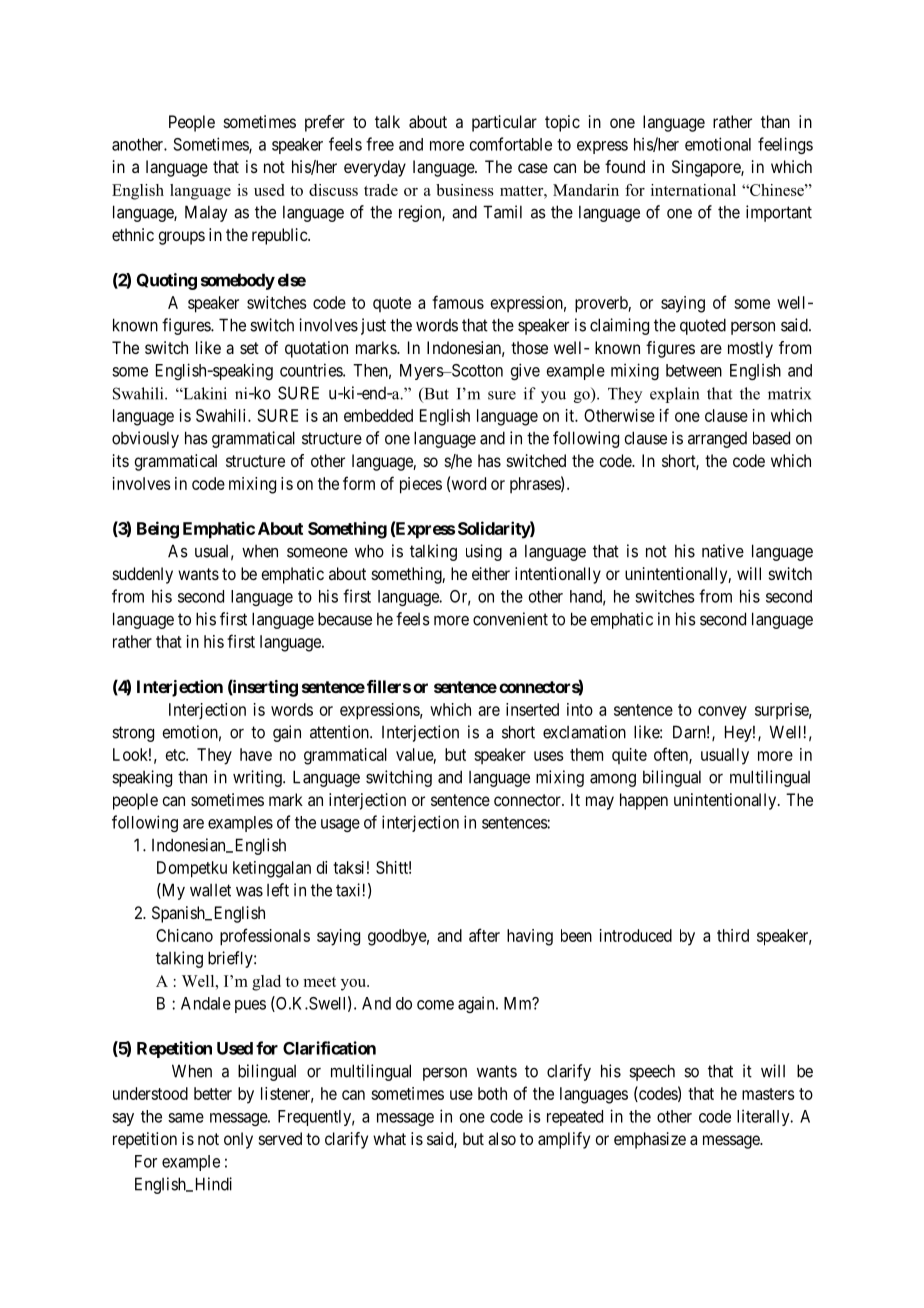 The width and height of the image is (924, 1308). I want to click on same, so click(186, 1118).
